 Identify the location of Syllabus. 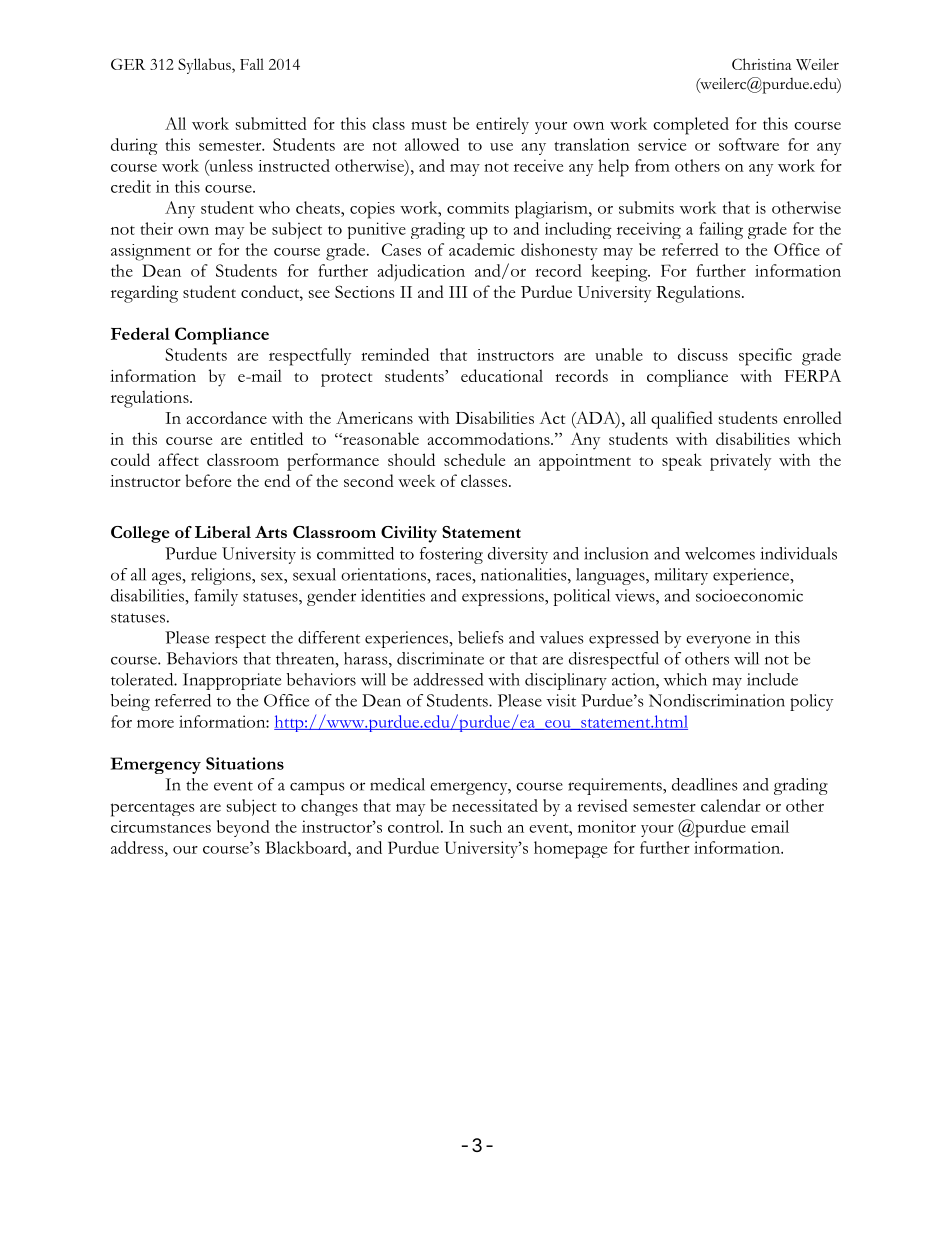
(205, 66).
